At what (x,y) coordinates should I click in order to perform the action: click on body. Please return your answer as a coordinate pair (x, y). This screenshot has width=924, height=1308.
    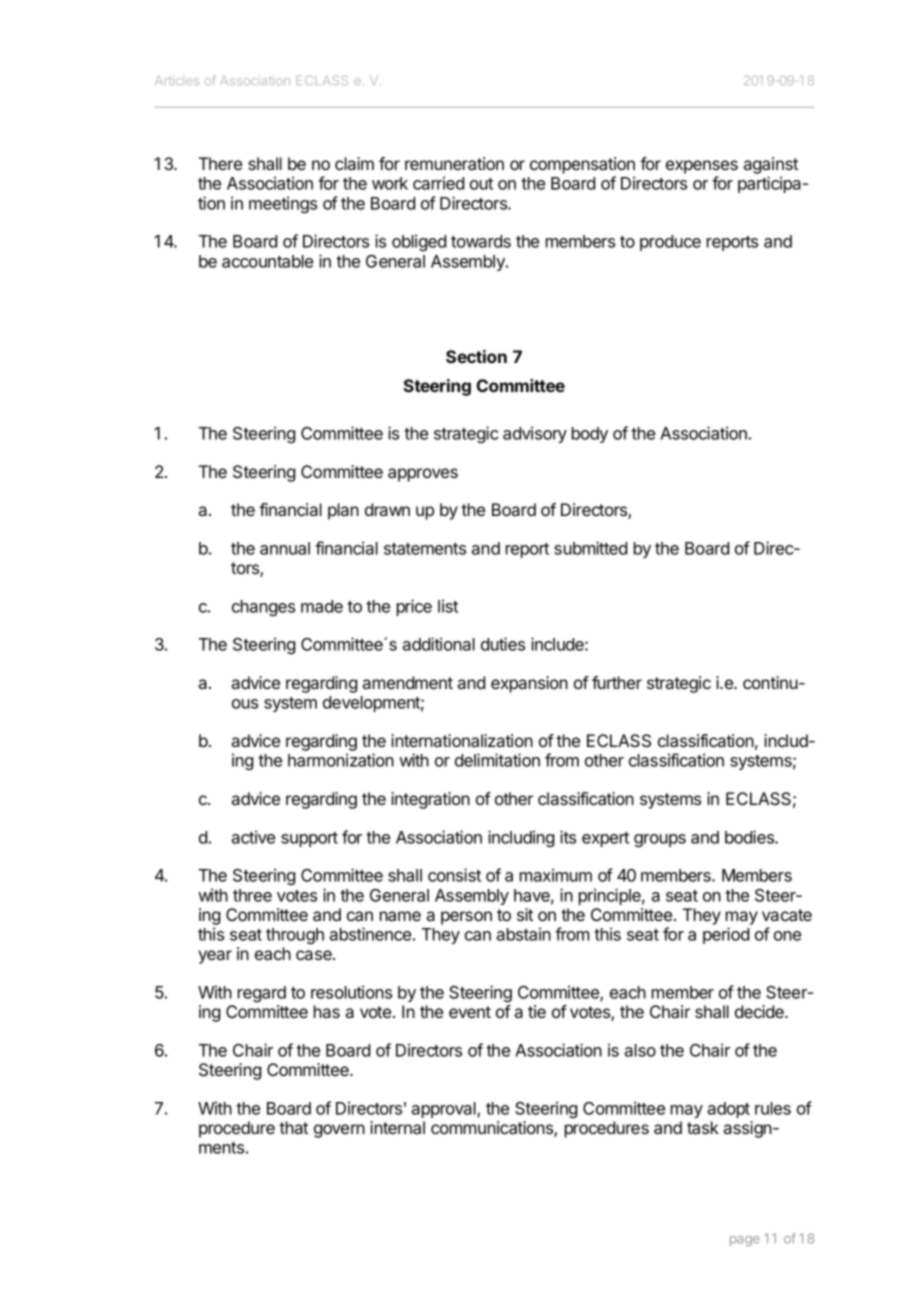
    Looking at the image, I should click on (590, 435).
